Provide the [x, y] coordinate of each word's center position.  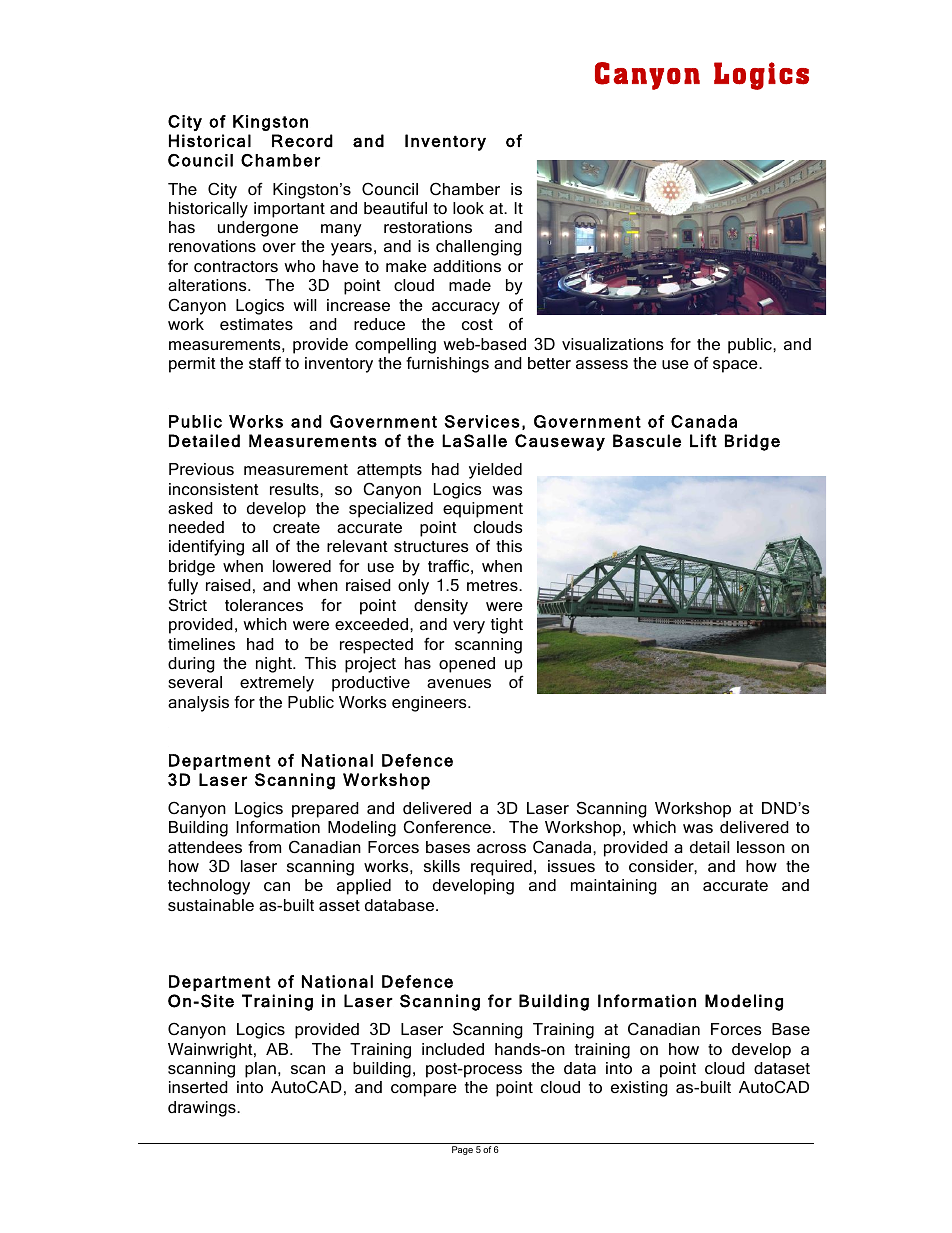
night [275, 665]
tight [507, 626]
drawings [203, 1109]
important [289, 210]
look [468, 208]
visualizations [613, 344]
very [469, 627]
